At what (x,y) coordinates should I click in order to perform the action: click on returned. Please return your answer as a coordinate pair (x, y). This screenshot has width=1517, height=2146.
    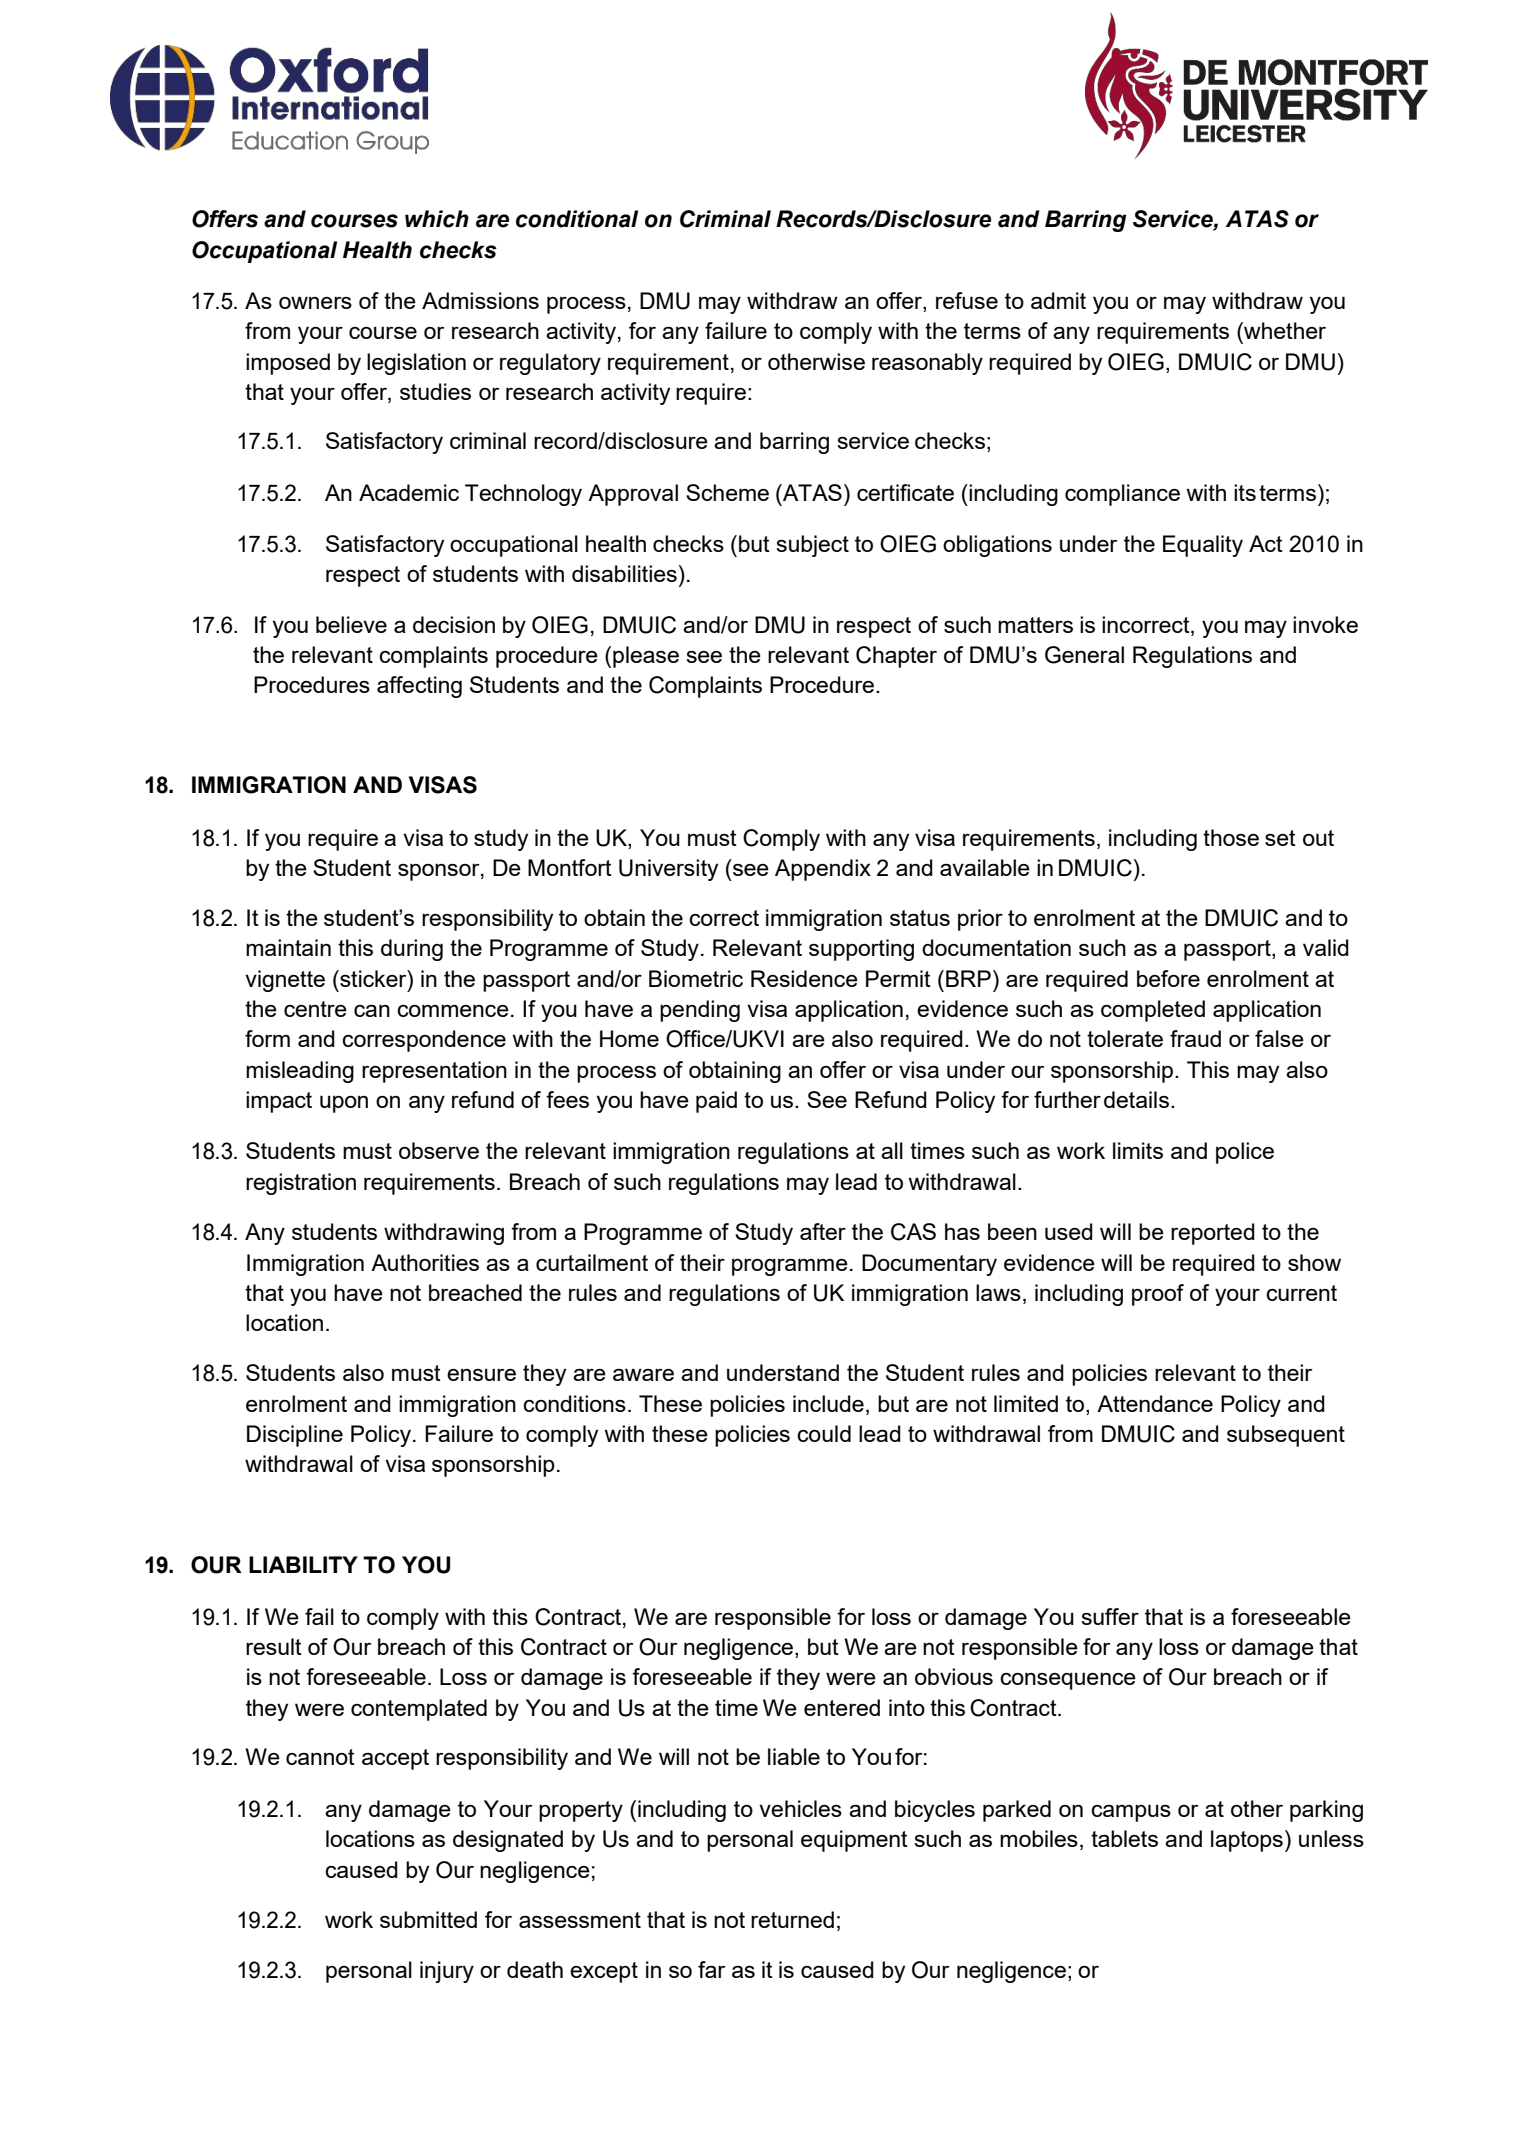
    Looking at the image, I should click on (792, 1919).
